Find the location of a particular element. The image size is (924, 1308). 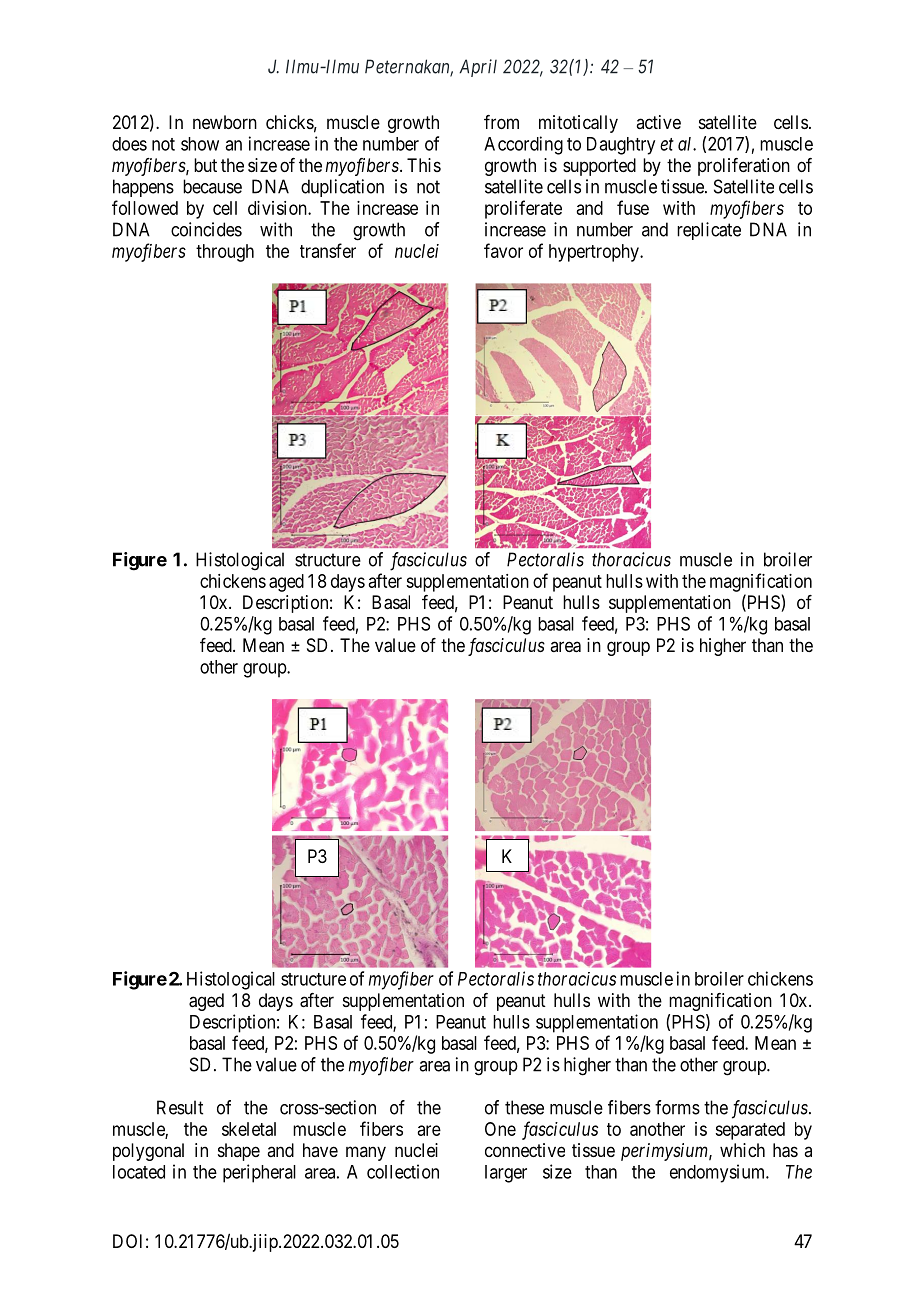

April is located at coordinates (478, 68).
